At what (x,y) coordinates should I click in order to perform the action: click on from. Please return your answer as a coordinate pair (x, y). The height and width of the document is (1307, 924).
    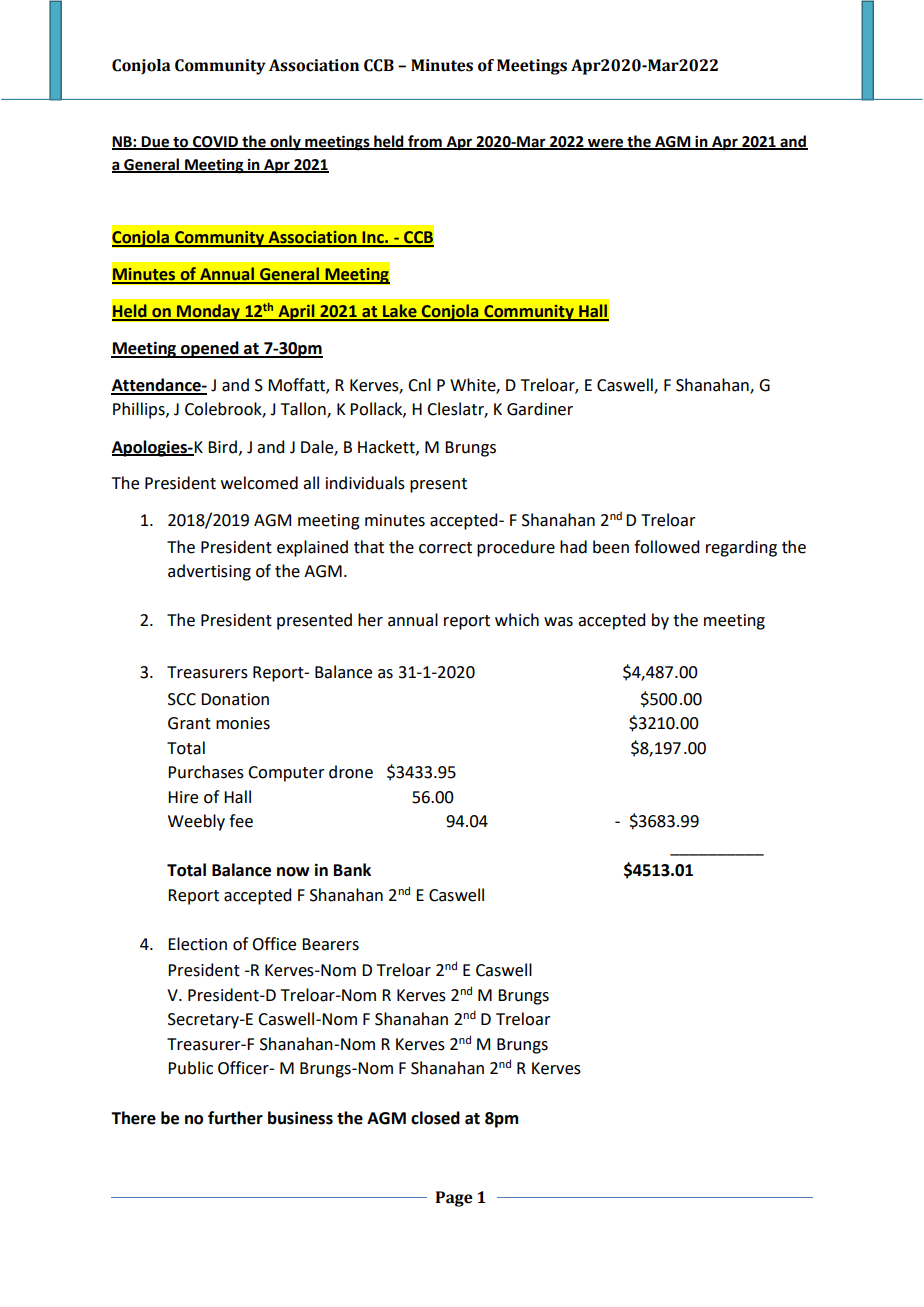
    Looking at the image, I should click on (425, 142).
